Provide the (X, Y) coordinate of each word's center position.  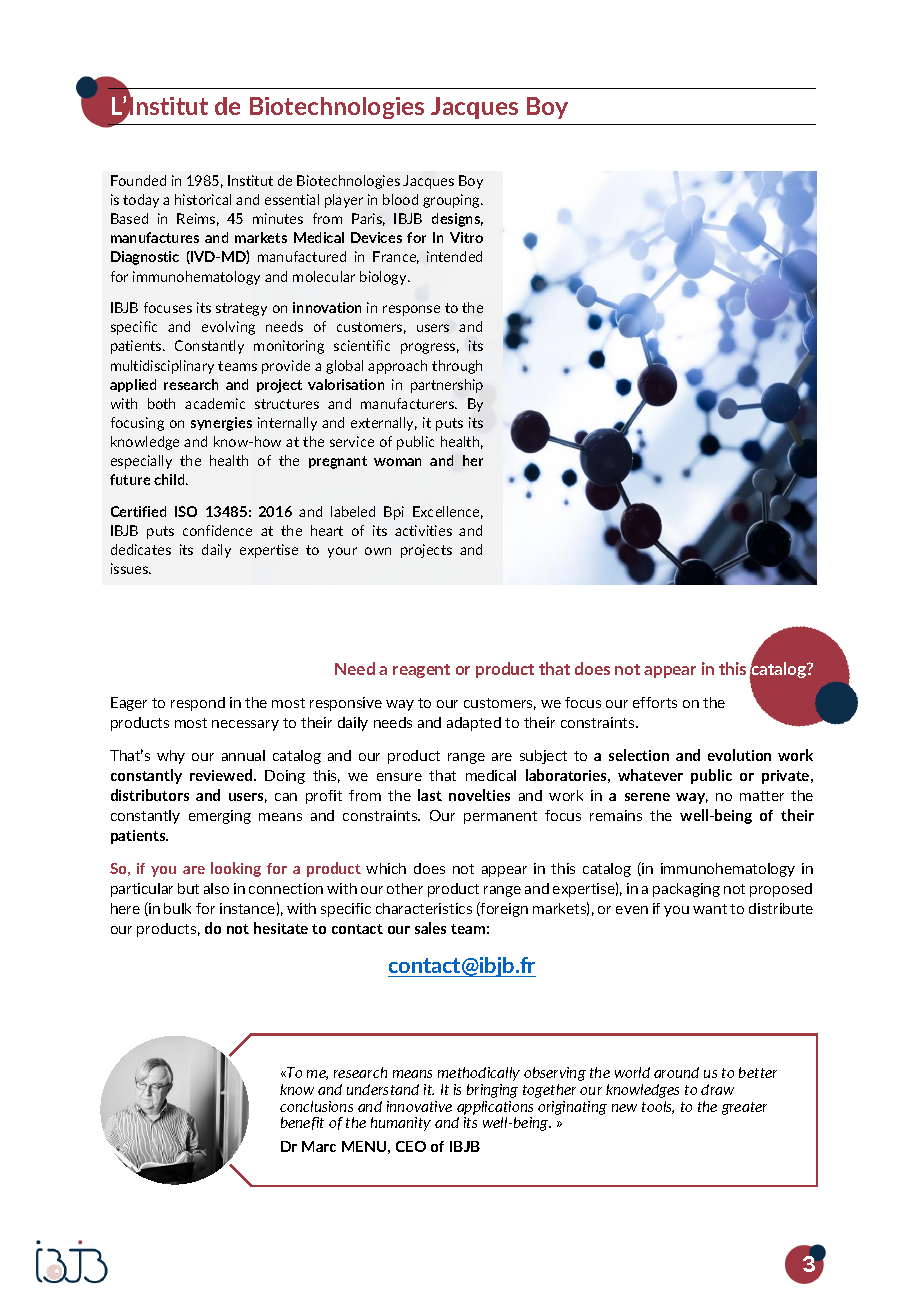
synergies (221, 424)
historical (203, 199)
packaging (686, 890)
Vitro (466, 237)
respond (198, 704)
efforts (655, 702)
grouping (453, 201)
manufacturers (409, 403)
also (216, 888)
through (457, 367)
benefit (302, 1123)
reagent (421, 671)
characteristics (424, 908)
